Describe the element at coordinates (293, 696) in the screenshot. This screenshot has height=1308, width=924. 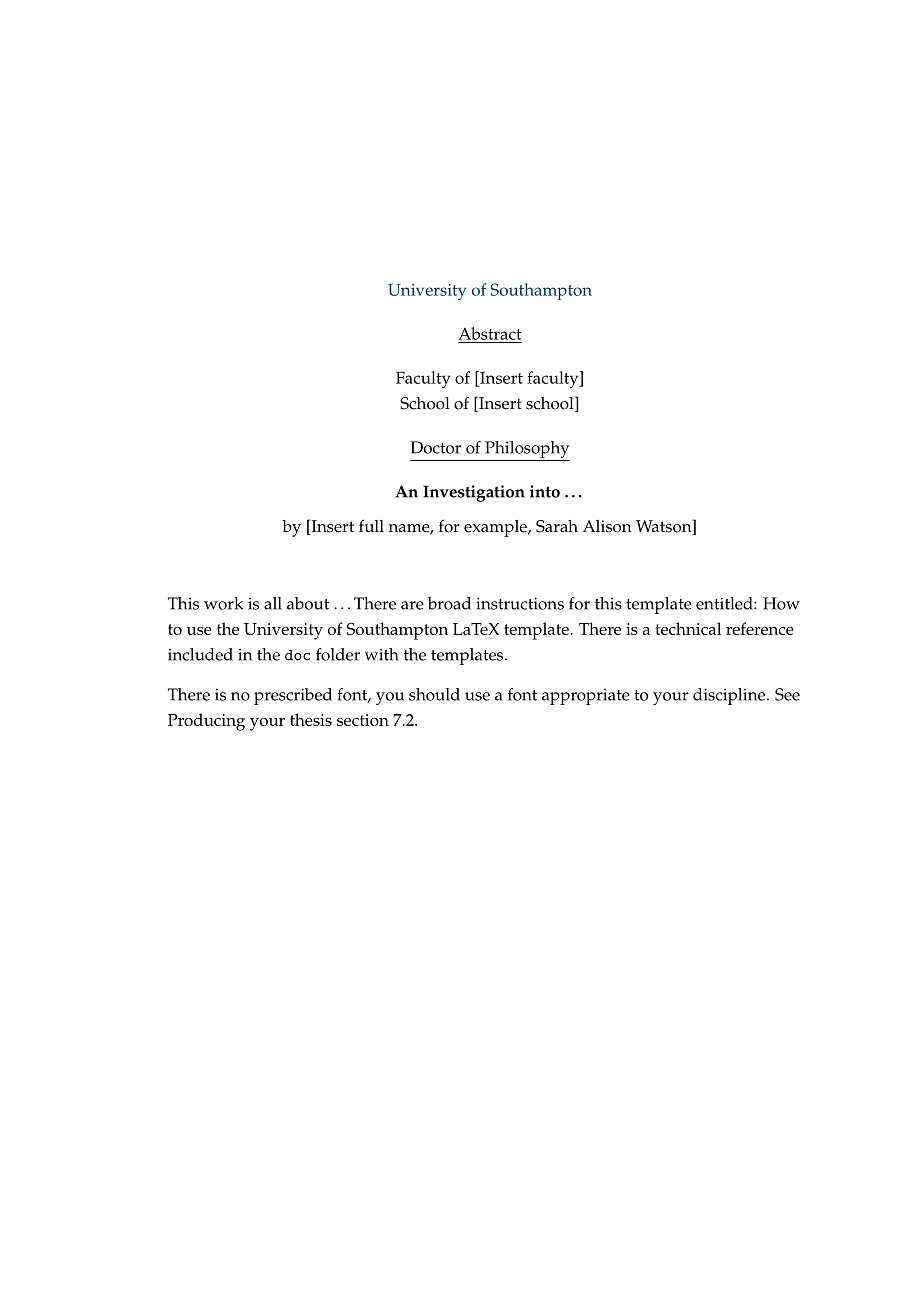
I see `prescribed` at that location.
